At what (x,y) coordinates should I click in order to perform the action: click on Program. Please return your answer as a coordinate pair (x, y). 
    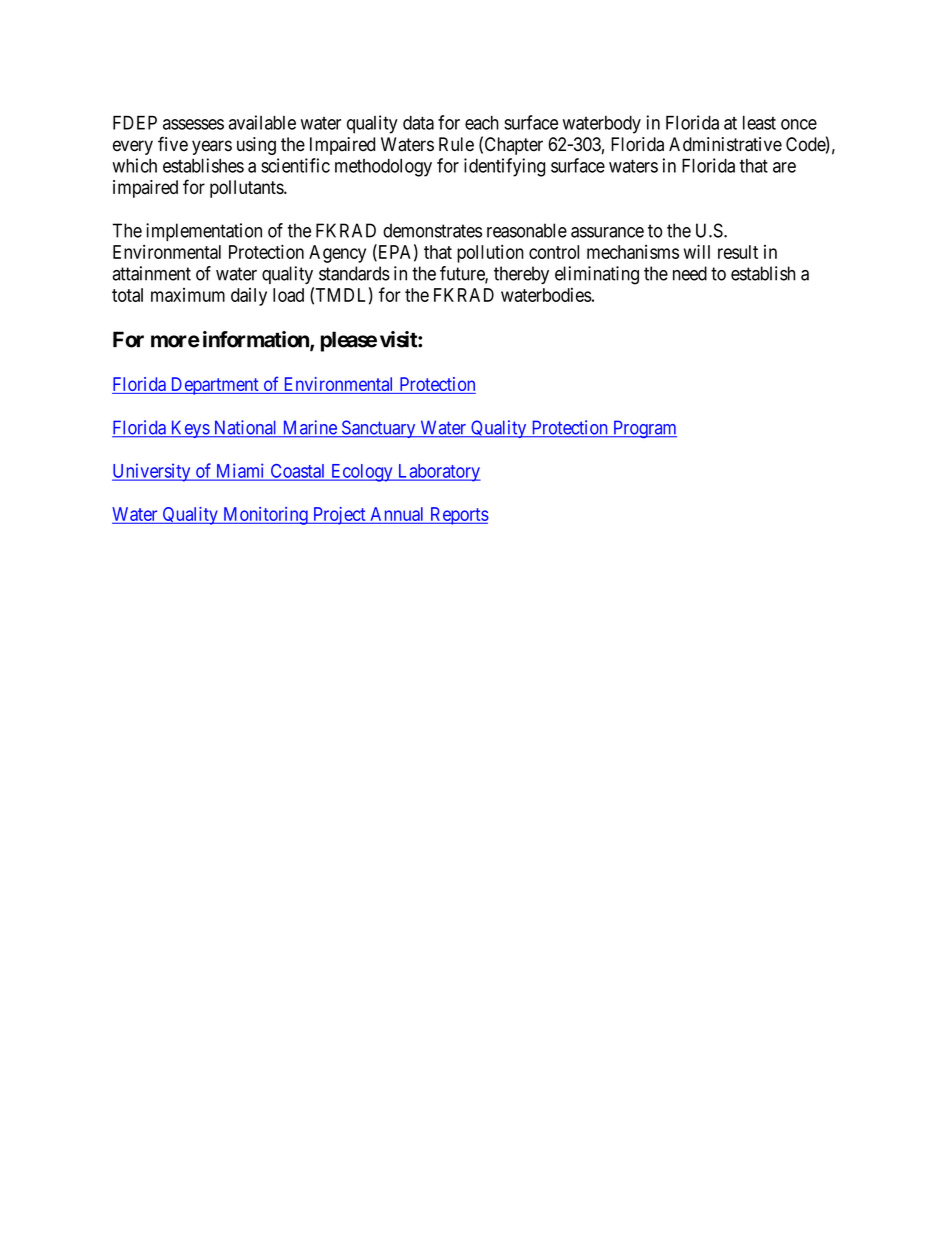
    Looking at the image, I should click on (644, 429).
